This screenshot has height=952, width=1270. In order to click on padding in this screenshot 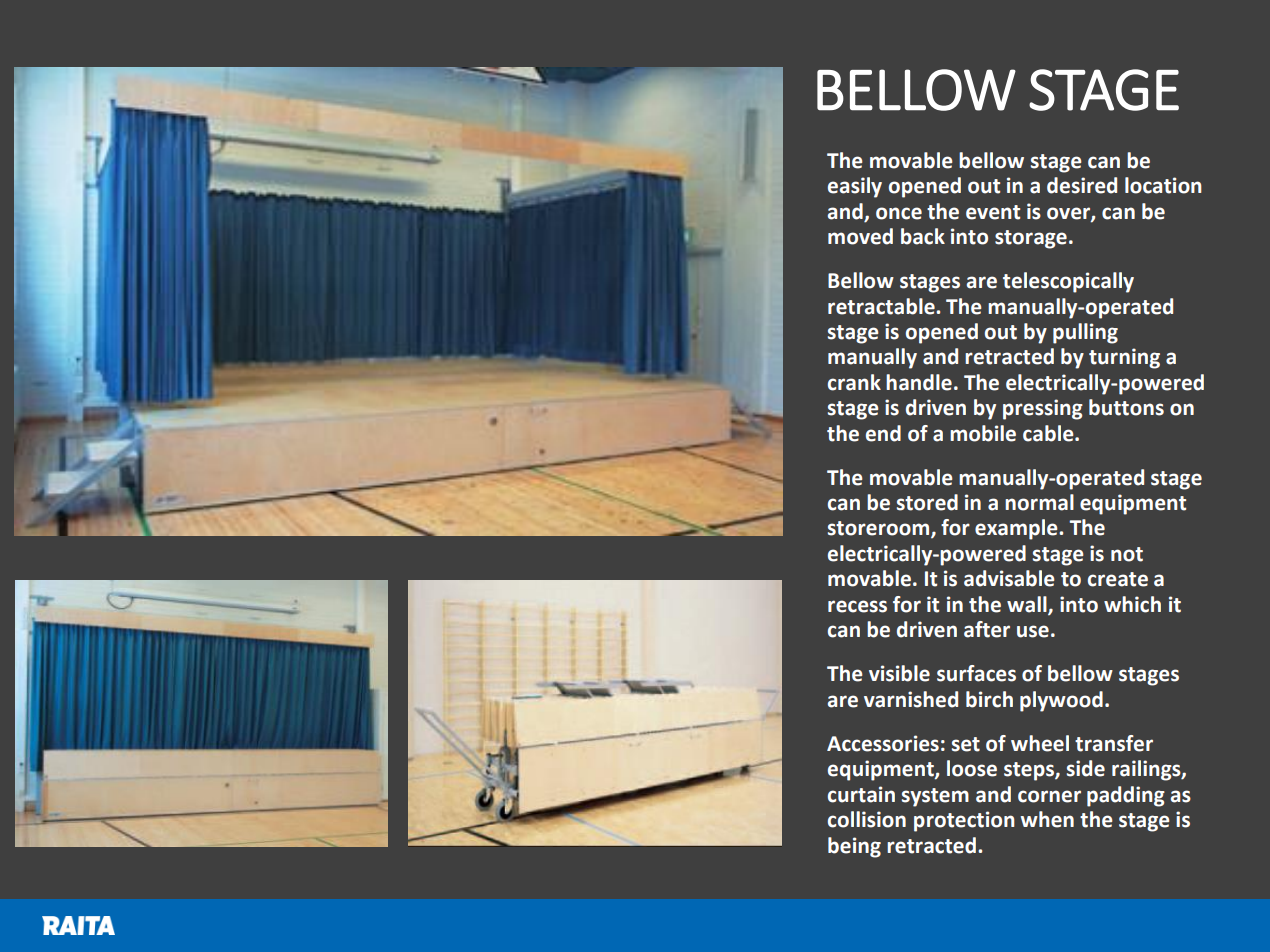, I will do `click(1126, 796)`.
